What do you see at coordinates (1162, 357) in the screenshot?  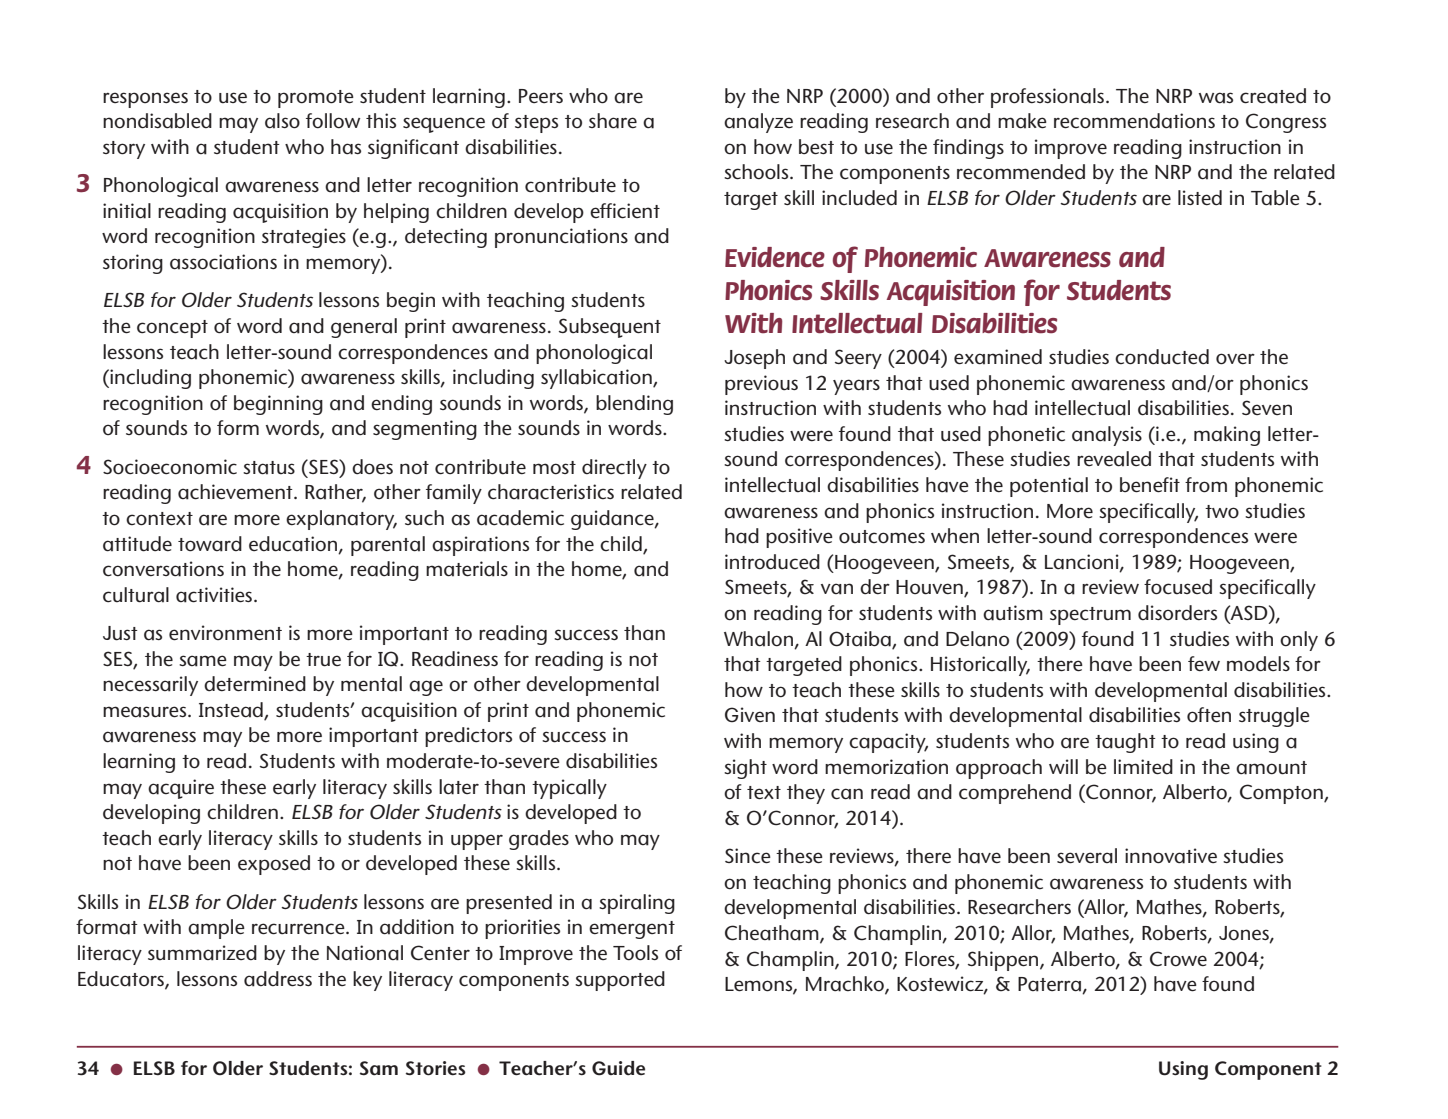 I see `conducted` at bounding box center [1162, 357].
